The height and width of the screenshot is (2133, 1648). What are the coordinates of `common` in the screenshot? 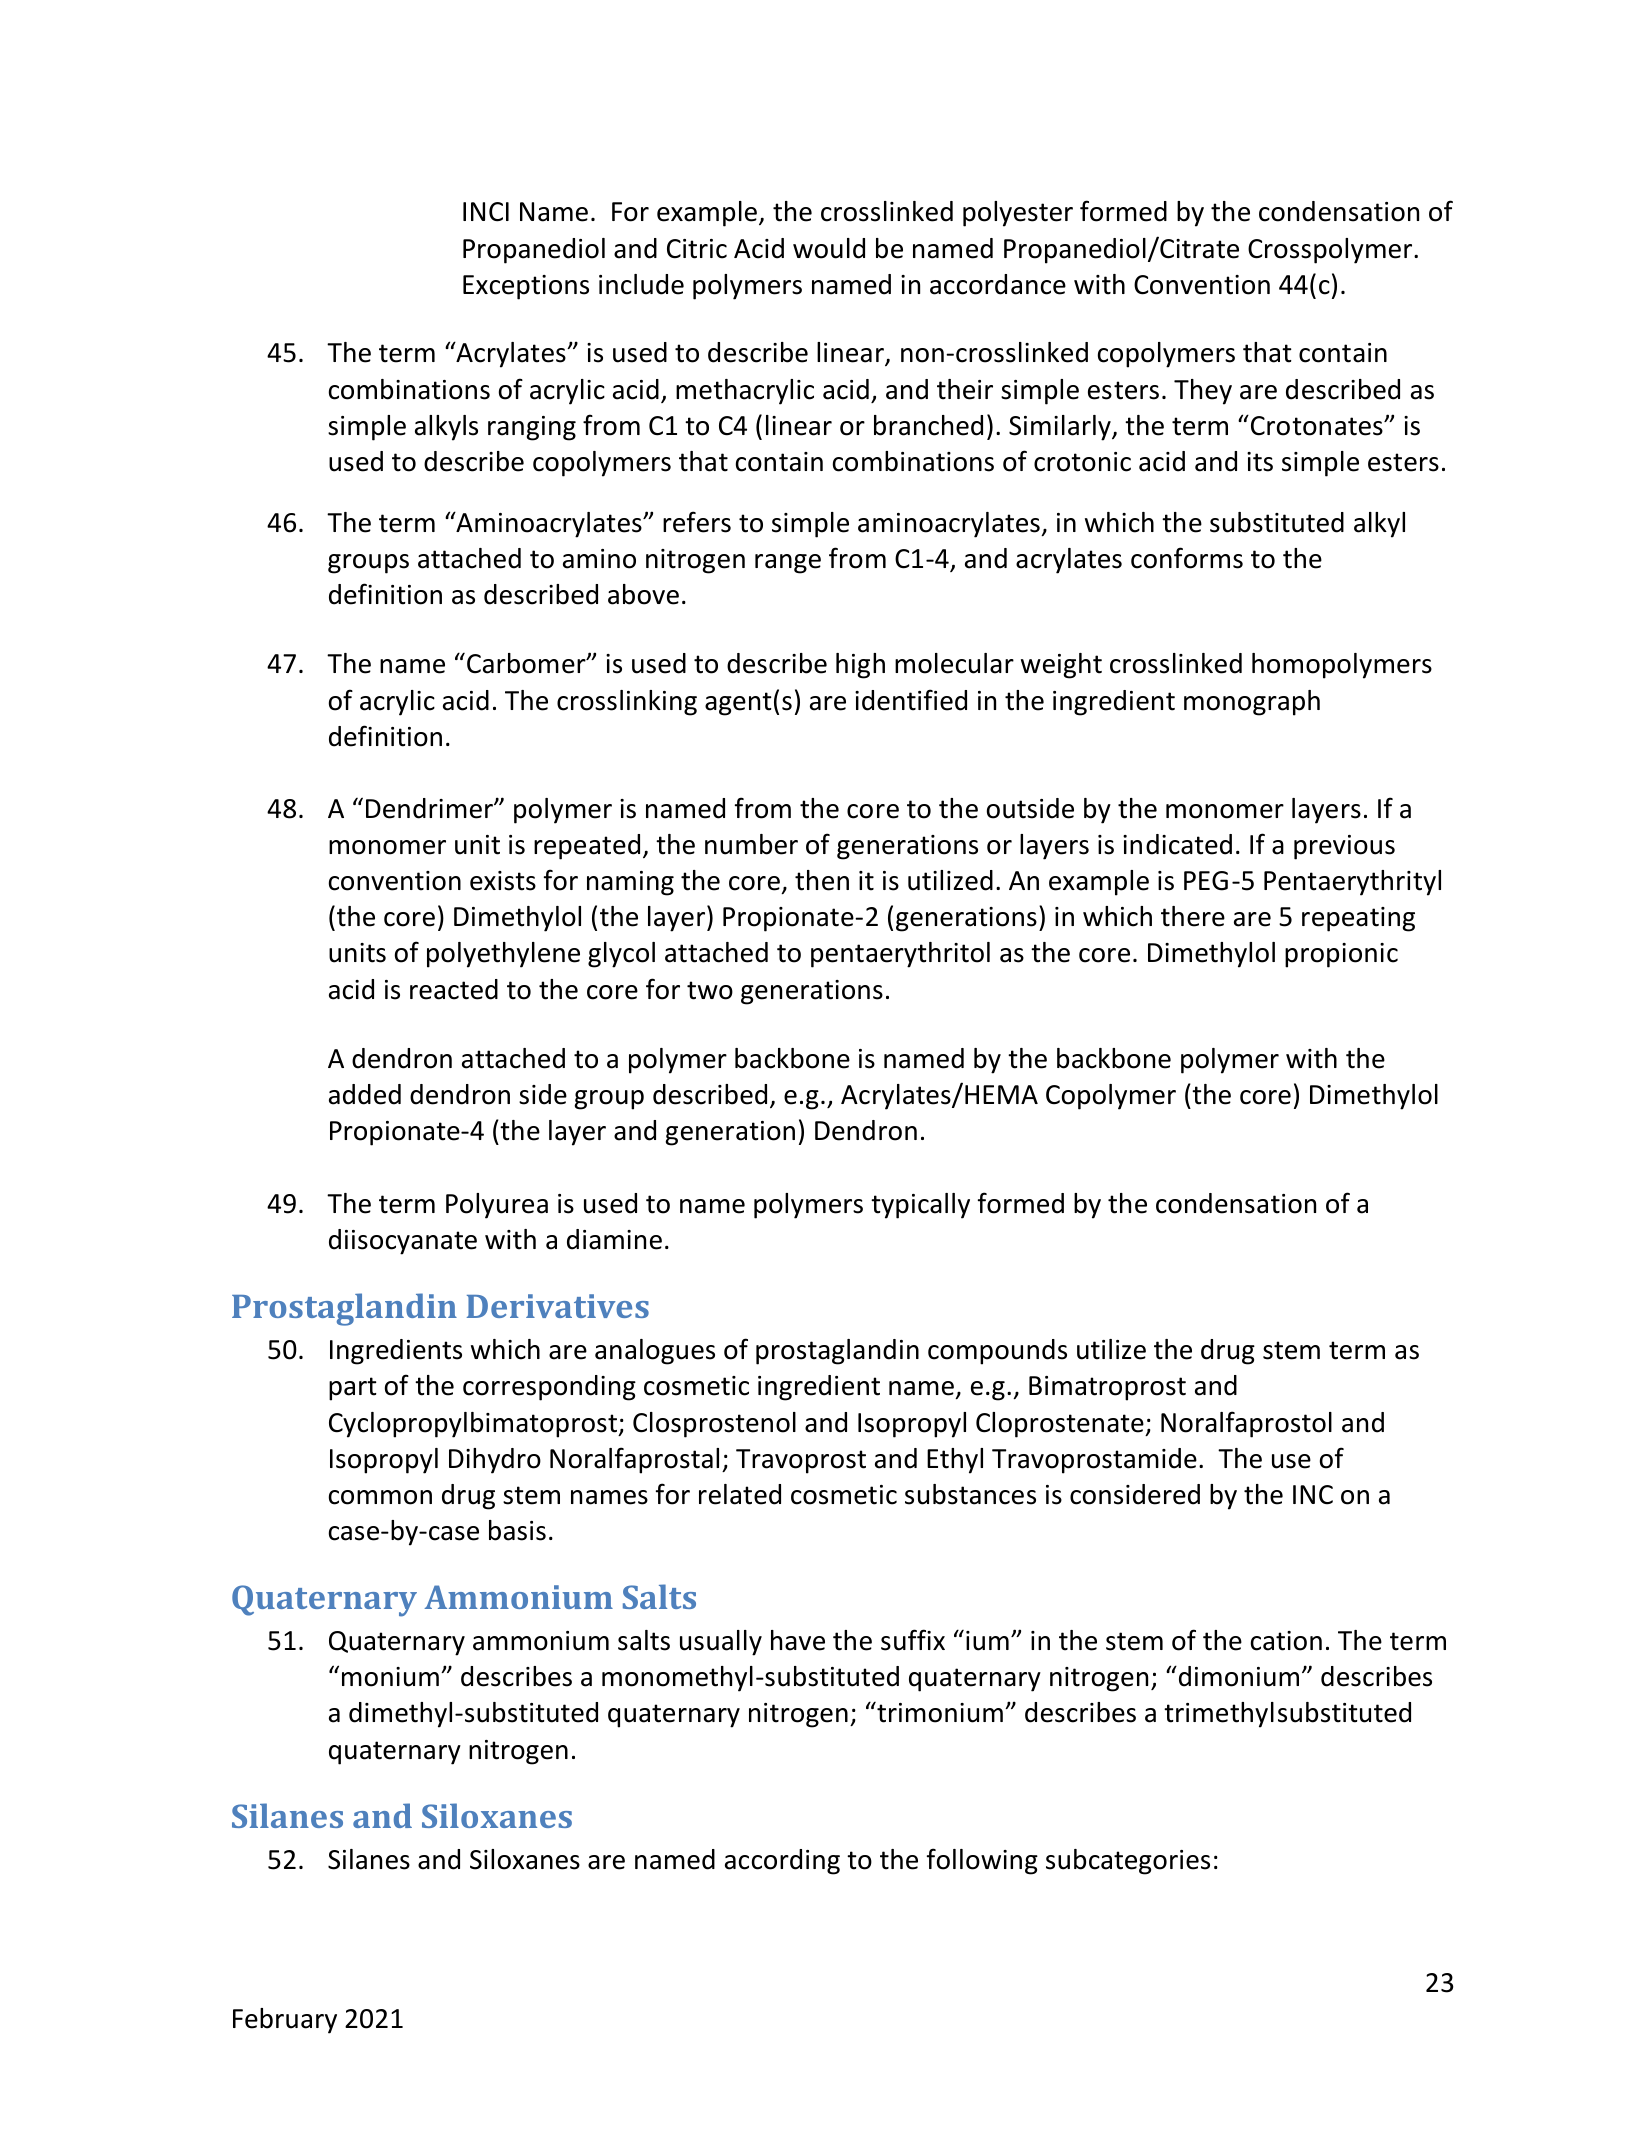 It's located at (380, 1497).
